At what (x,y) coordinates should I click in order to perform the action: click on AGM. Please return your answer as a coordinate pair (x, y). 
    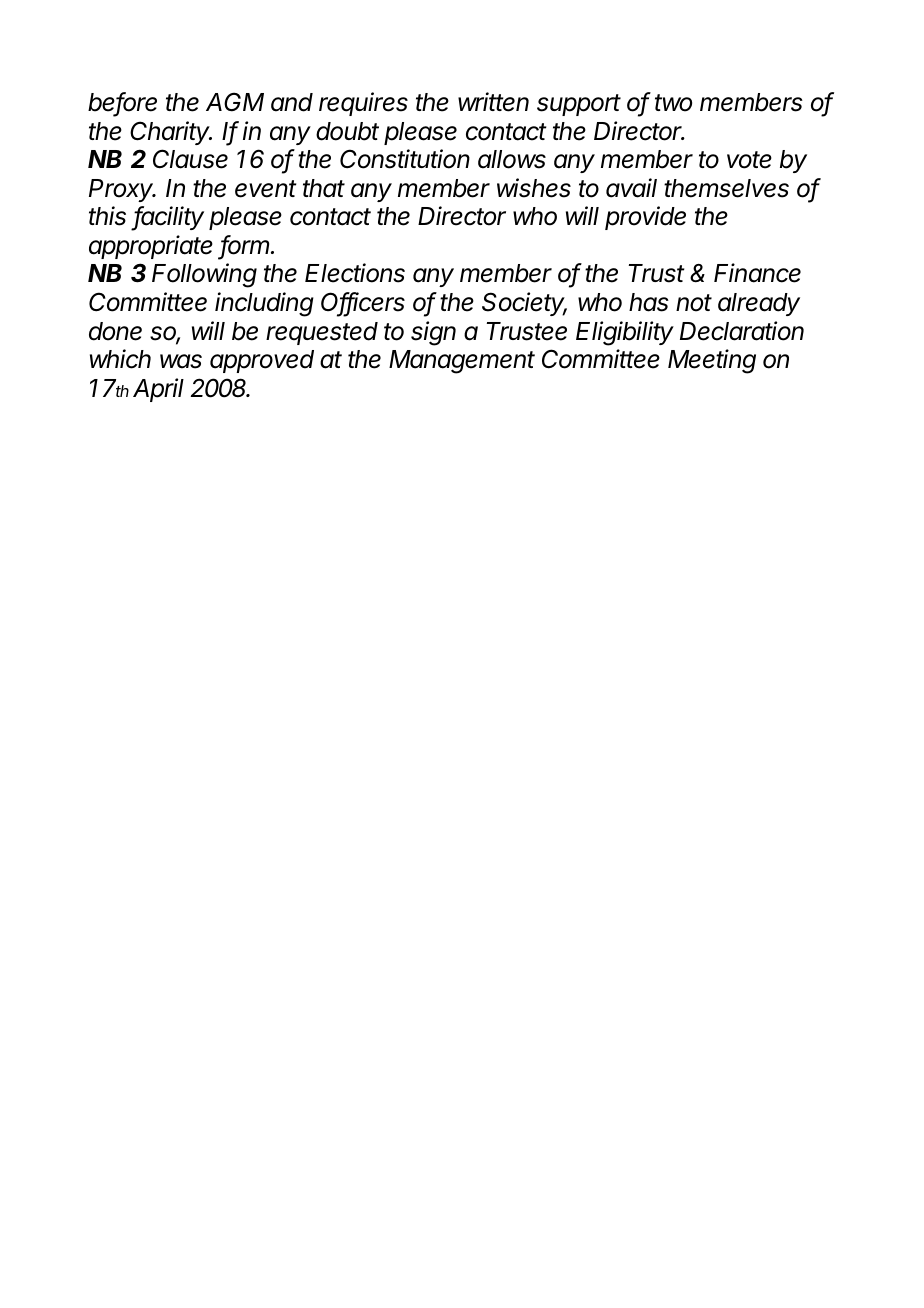
    Looking at the image, I should click on (235, 102).
